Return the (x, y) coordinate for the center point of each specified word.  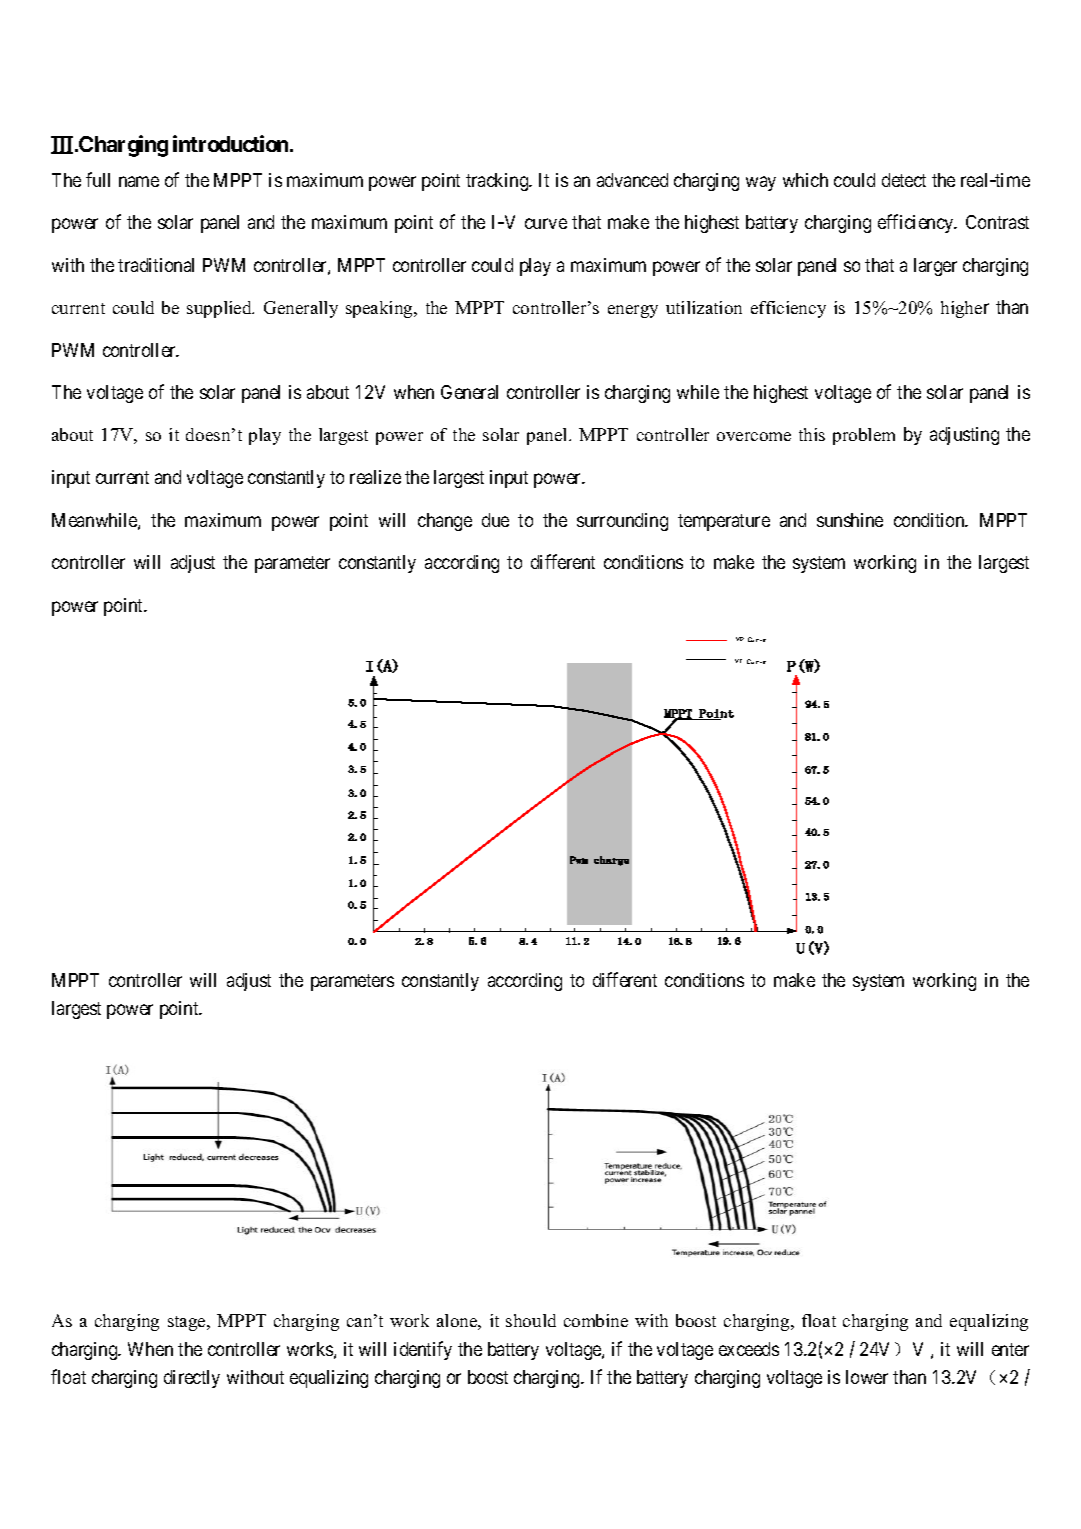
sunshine (850, 520)
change (445, 522)
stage (188, 1323)
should (531, 1320)
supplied (220, 309)
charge (611, 861)
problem (864, 436)
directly (192, 1379)
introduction (230, 143)
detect (904, 180)
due (495, 520)
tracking (498, 182)
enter (1010, 1349)
